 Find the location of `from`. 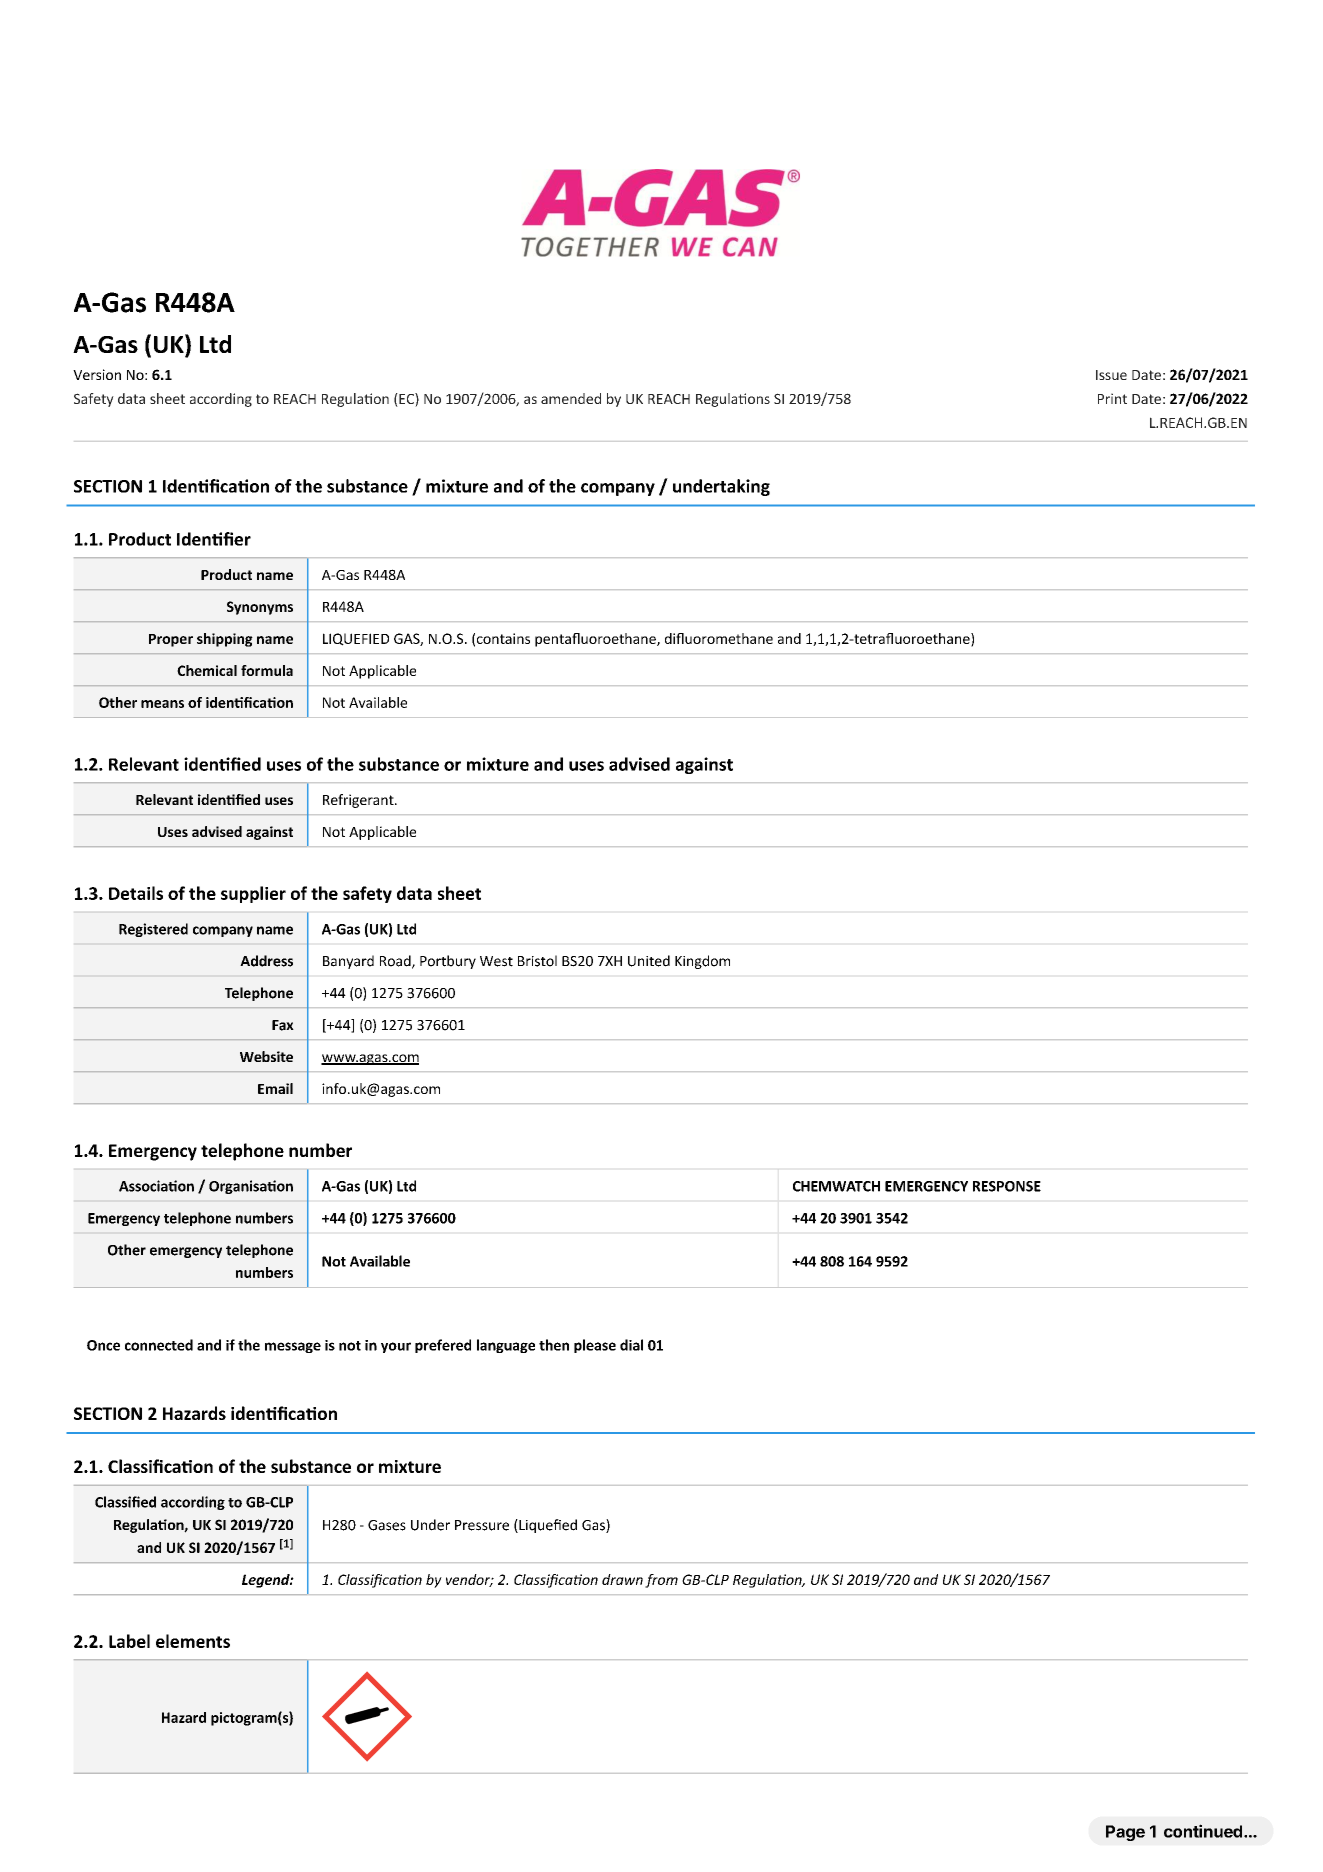

from is located at coordinates (661, 1581).
